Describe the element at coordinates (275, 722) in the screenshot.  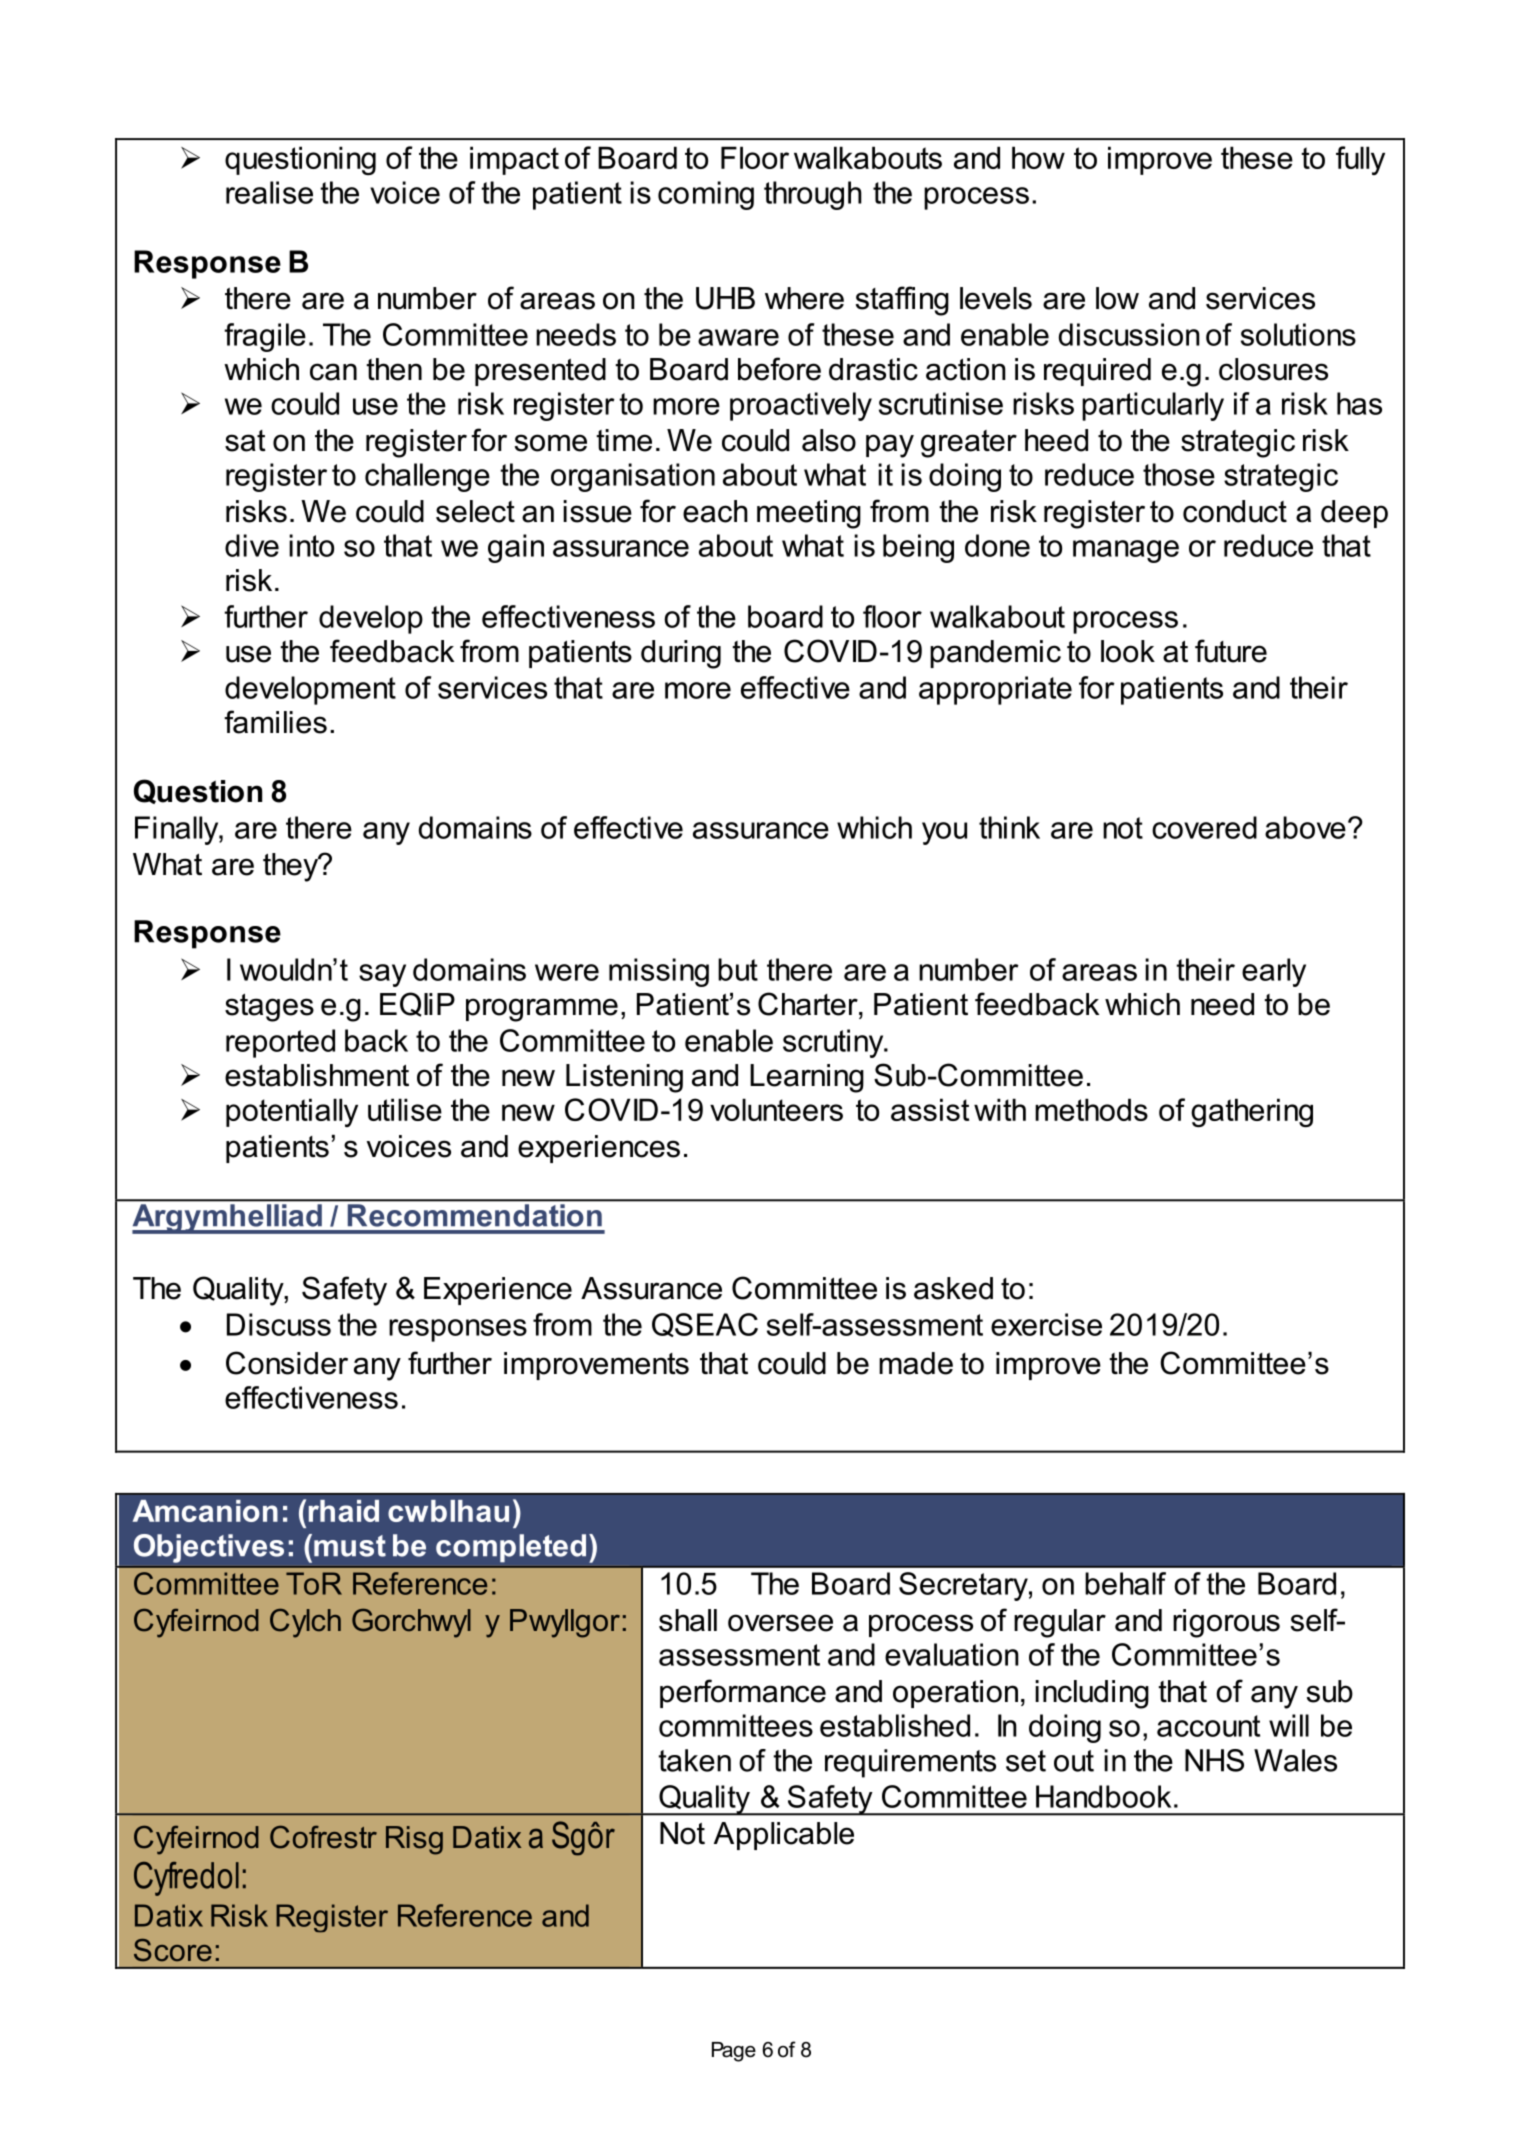
I see `families` at that location.
